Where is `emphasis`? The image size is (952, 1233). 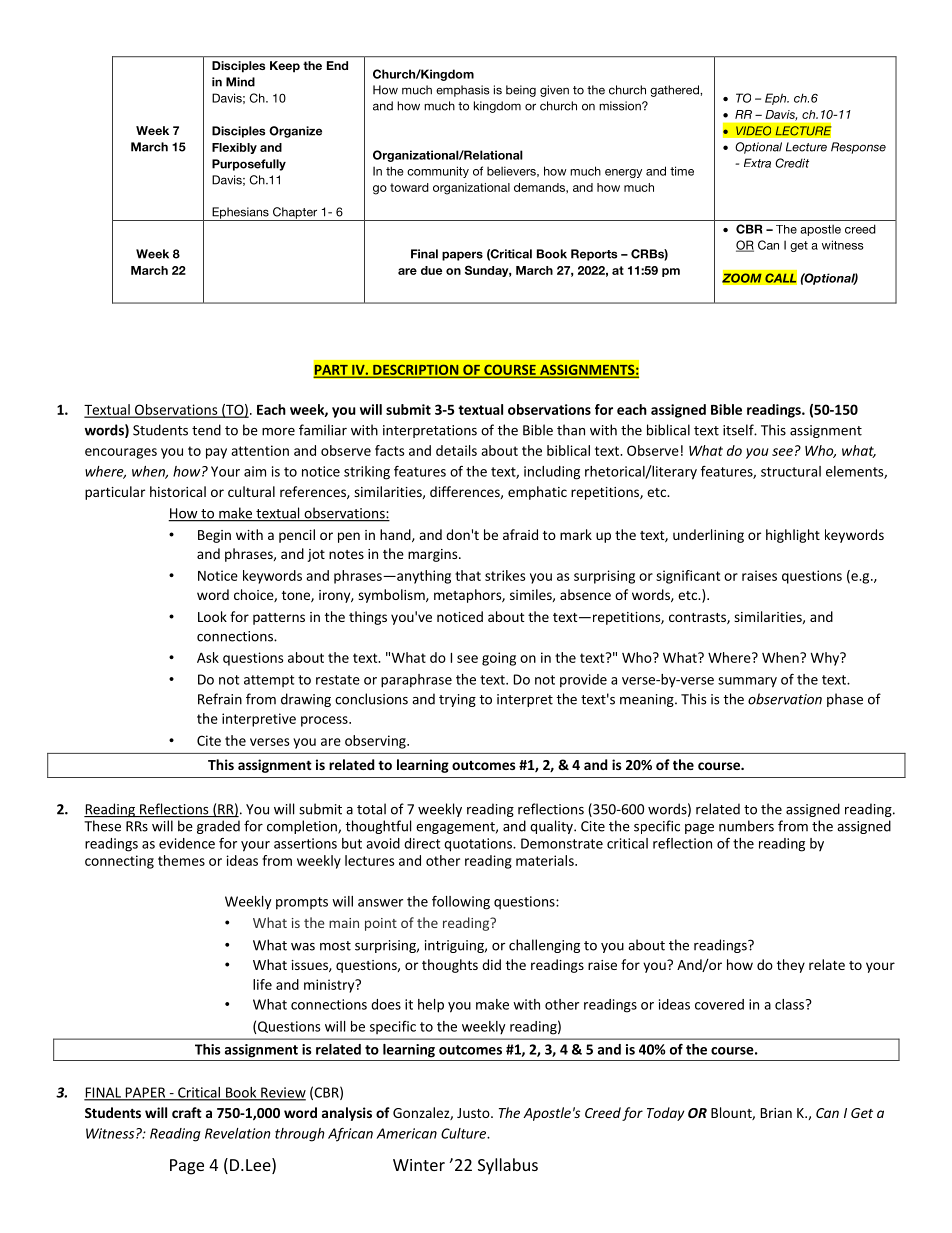 emphasis is located at coordinates (463, 91).
